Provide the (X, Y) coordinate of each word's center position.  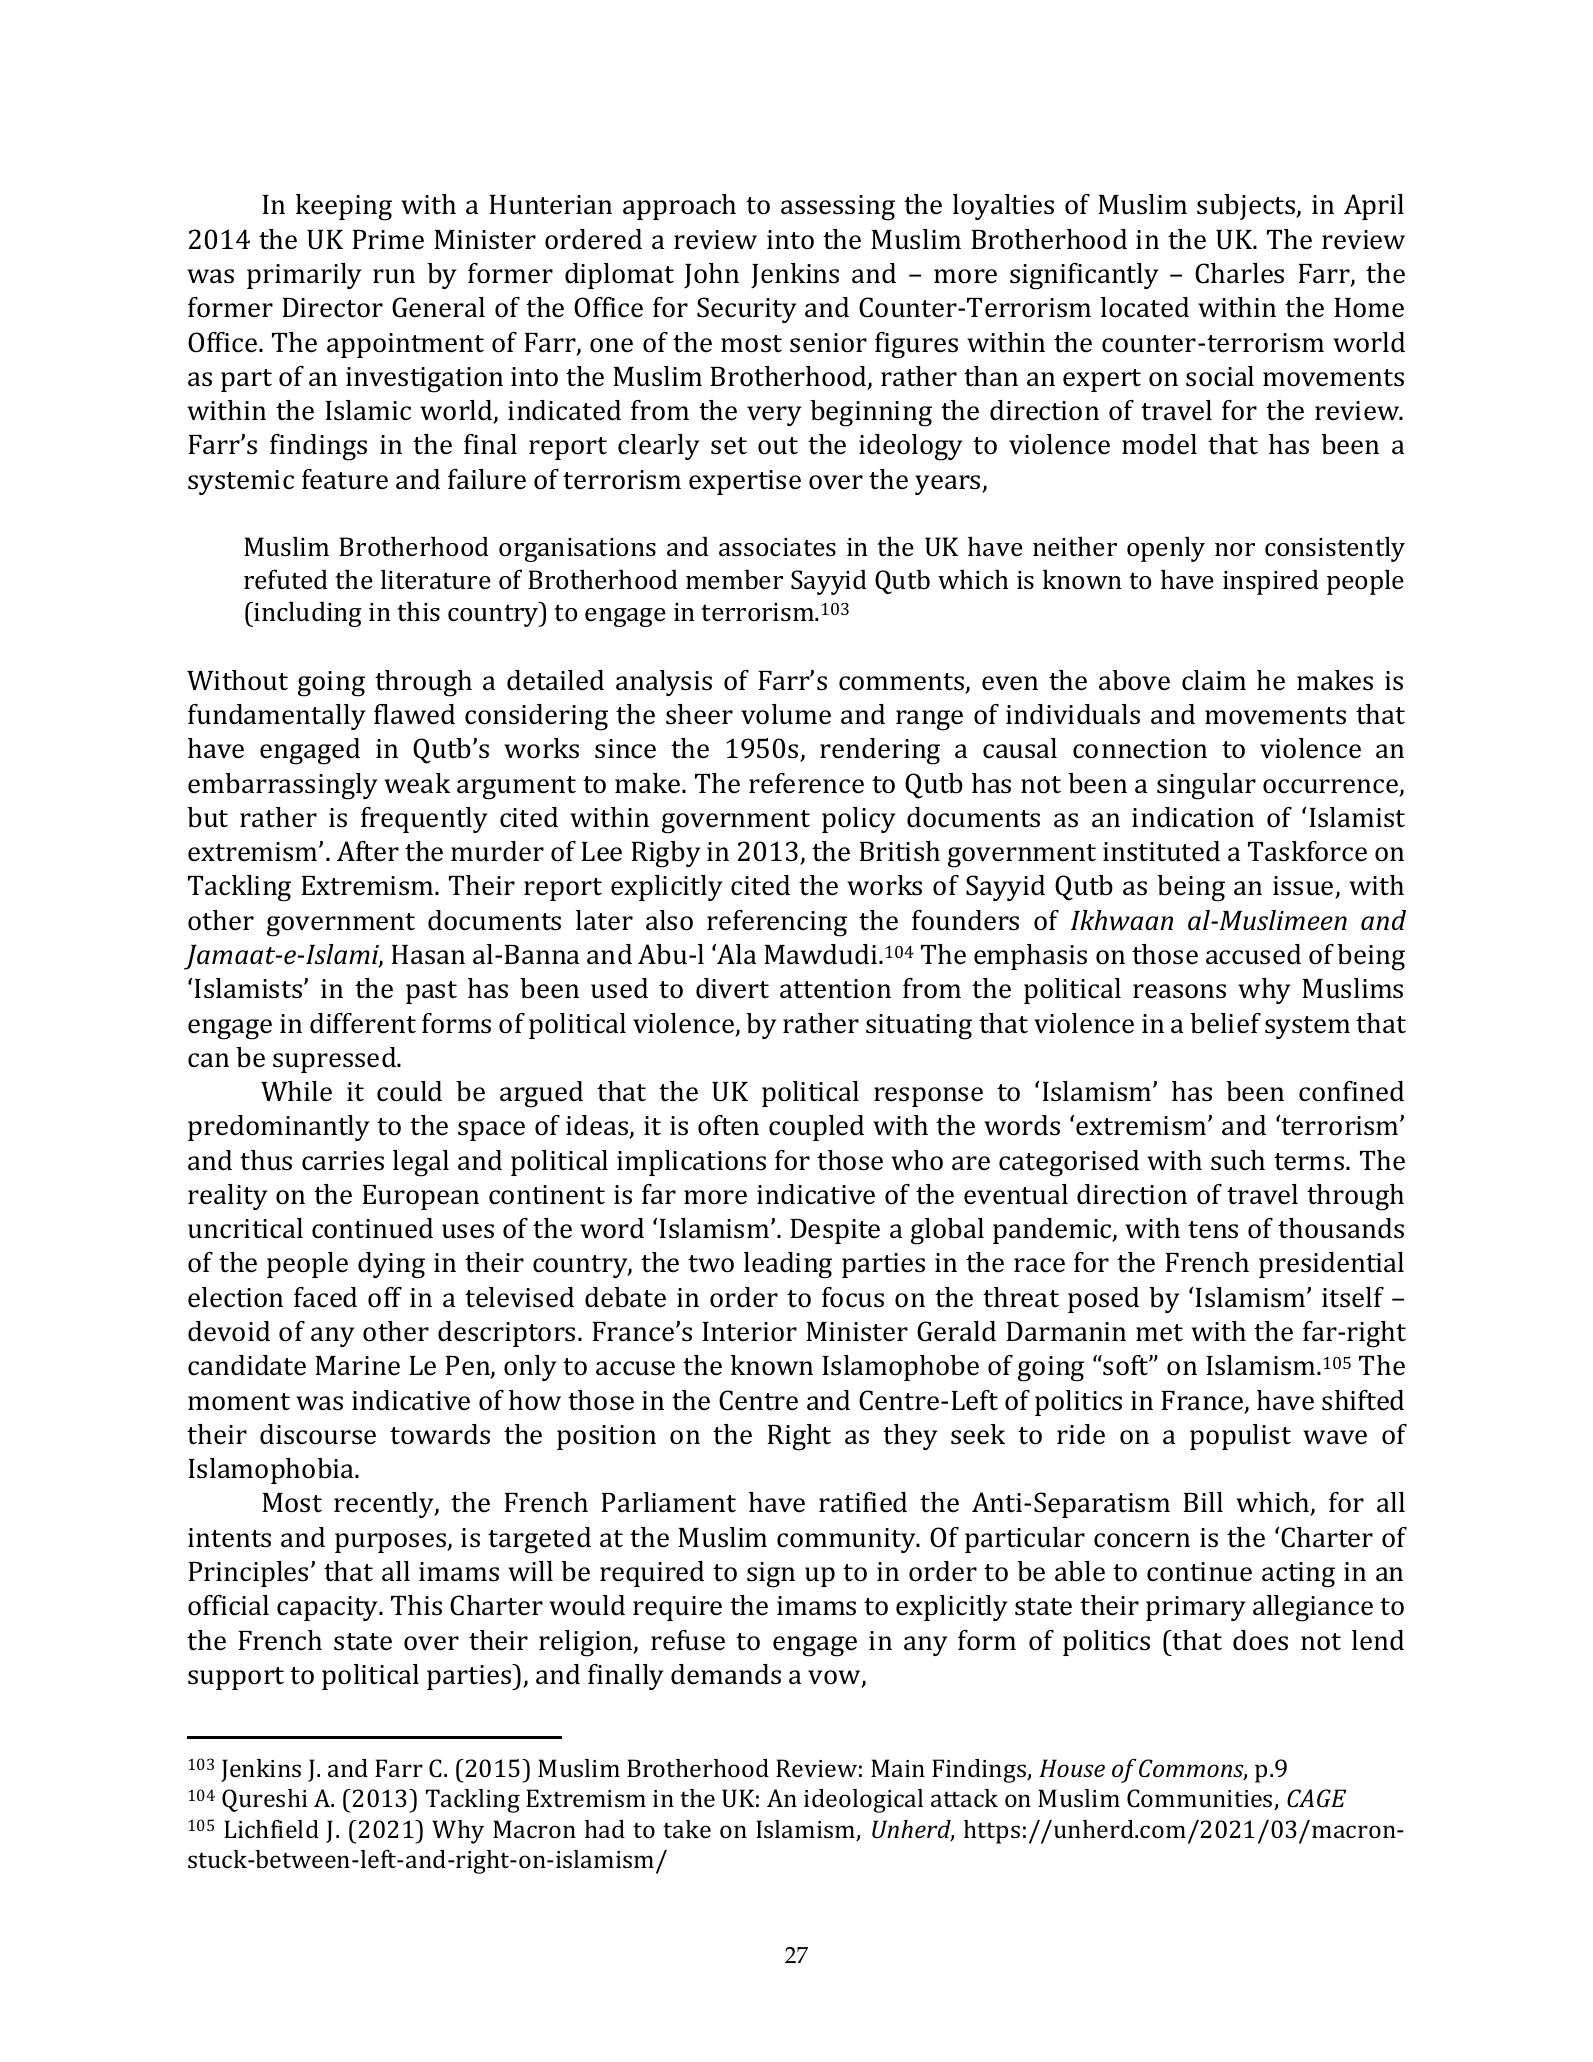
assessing (838, 208)
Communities (1201, 1799)
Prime (388, 240)
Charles (1239, 273)
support (236, 1678)
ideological (863, 1801)
